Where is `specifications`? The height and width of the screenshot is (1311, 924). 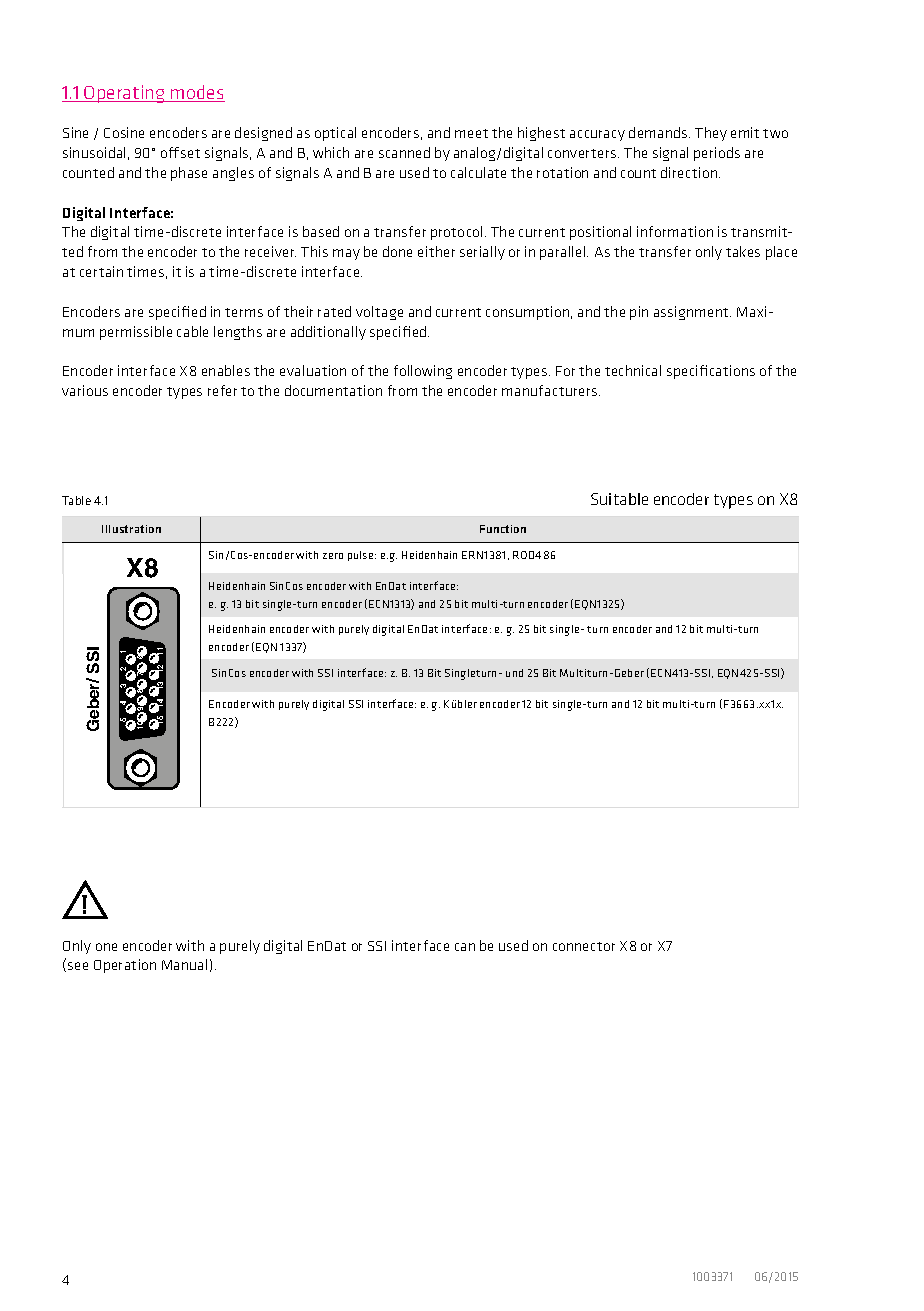
specifications is located at coordinates (711, 372).
